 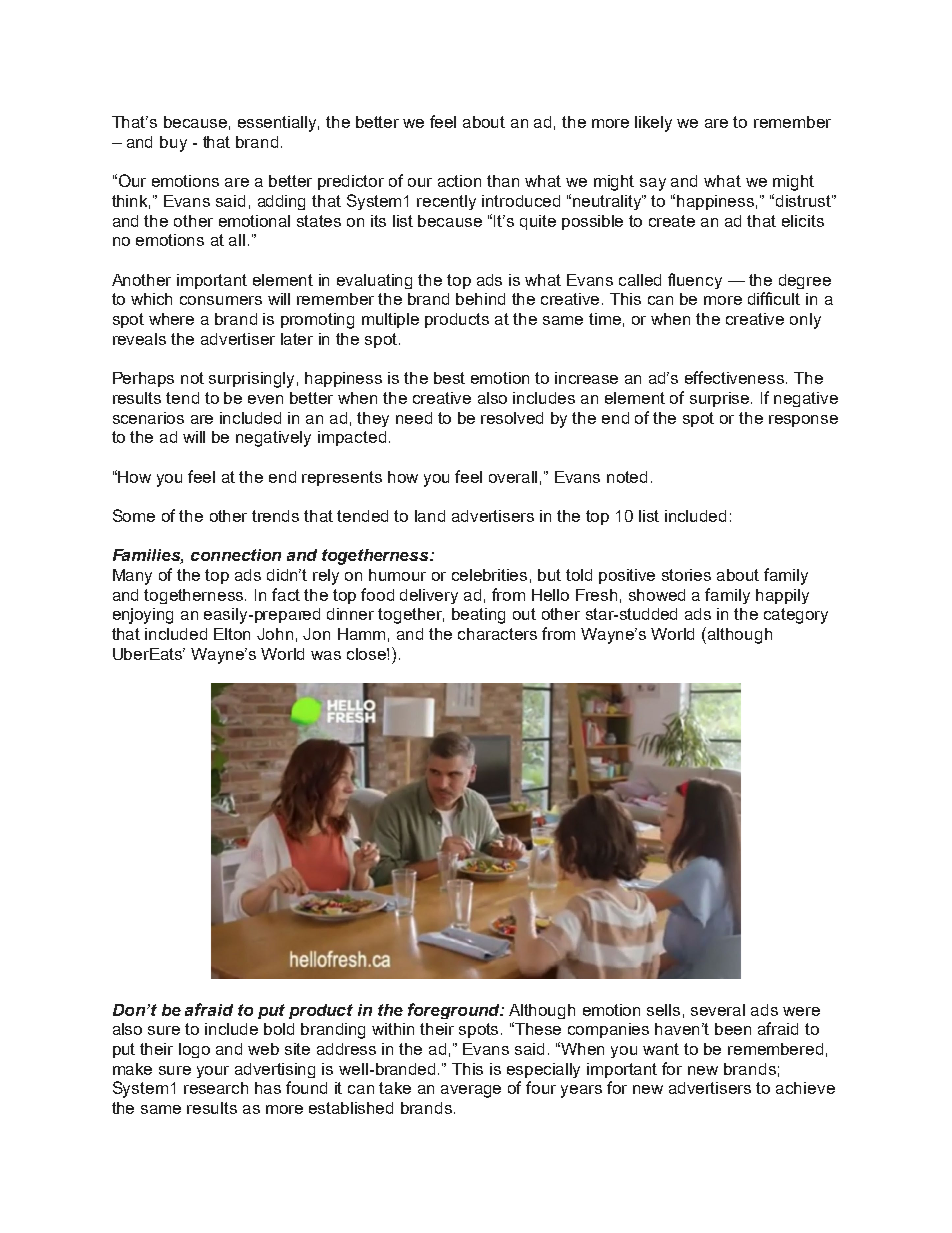 I want to click on best, so click(x=449, y=378).
